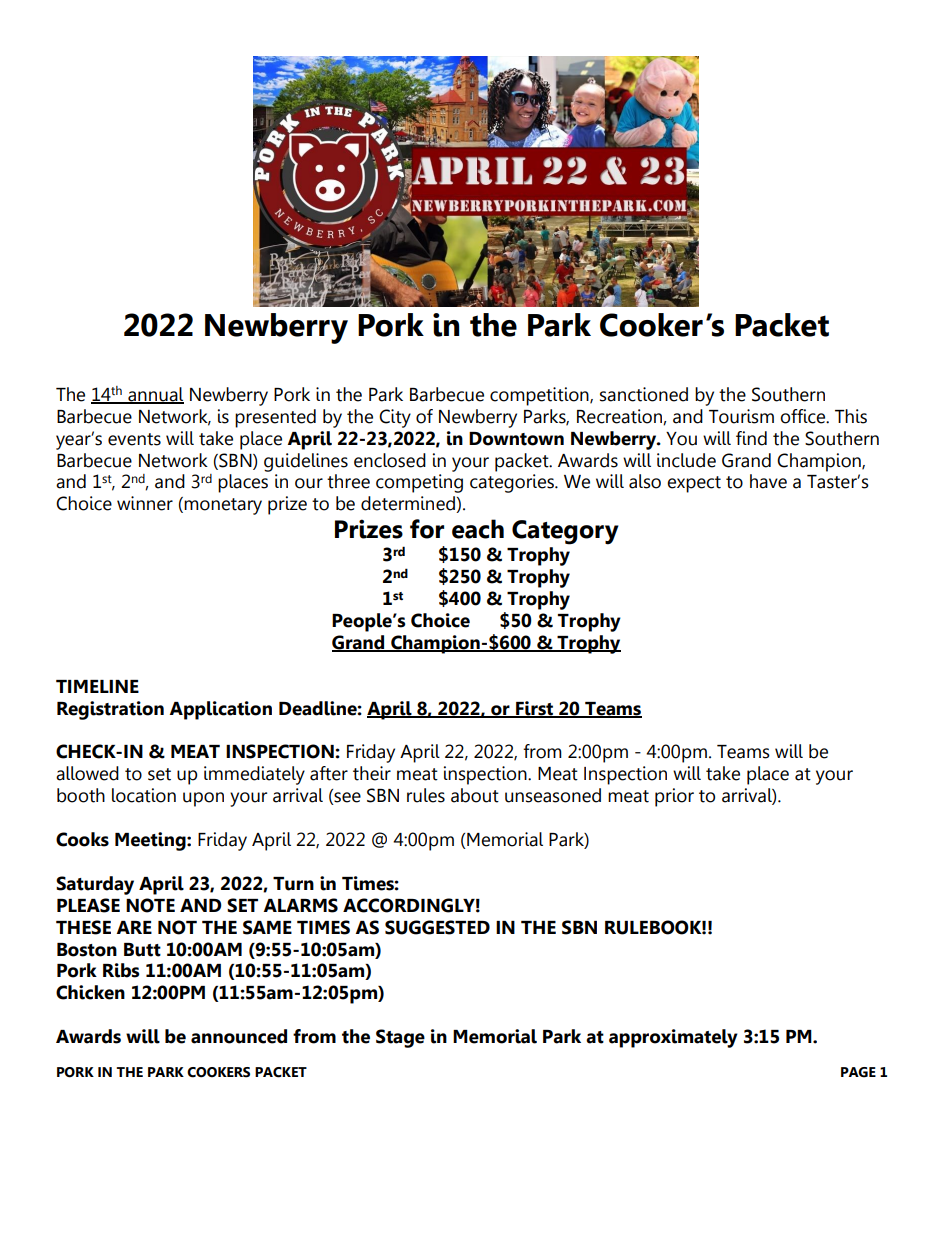 Image resolution: width=952 pixels, height=1233 pixels. Describe the element at coordinates (155, 395) in the screenshot. I see `annual` at that location.
